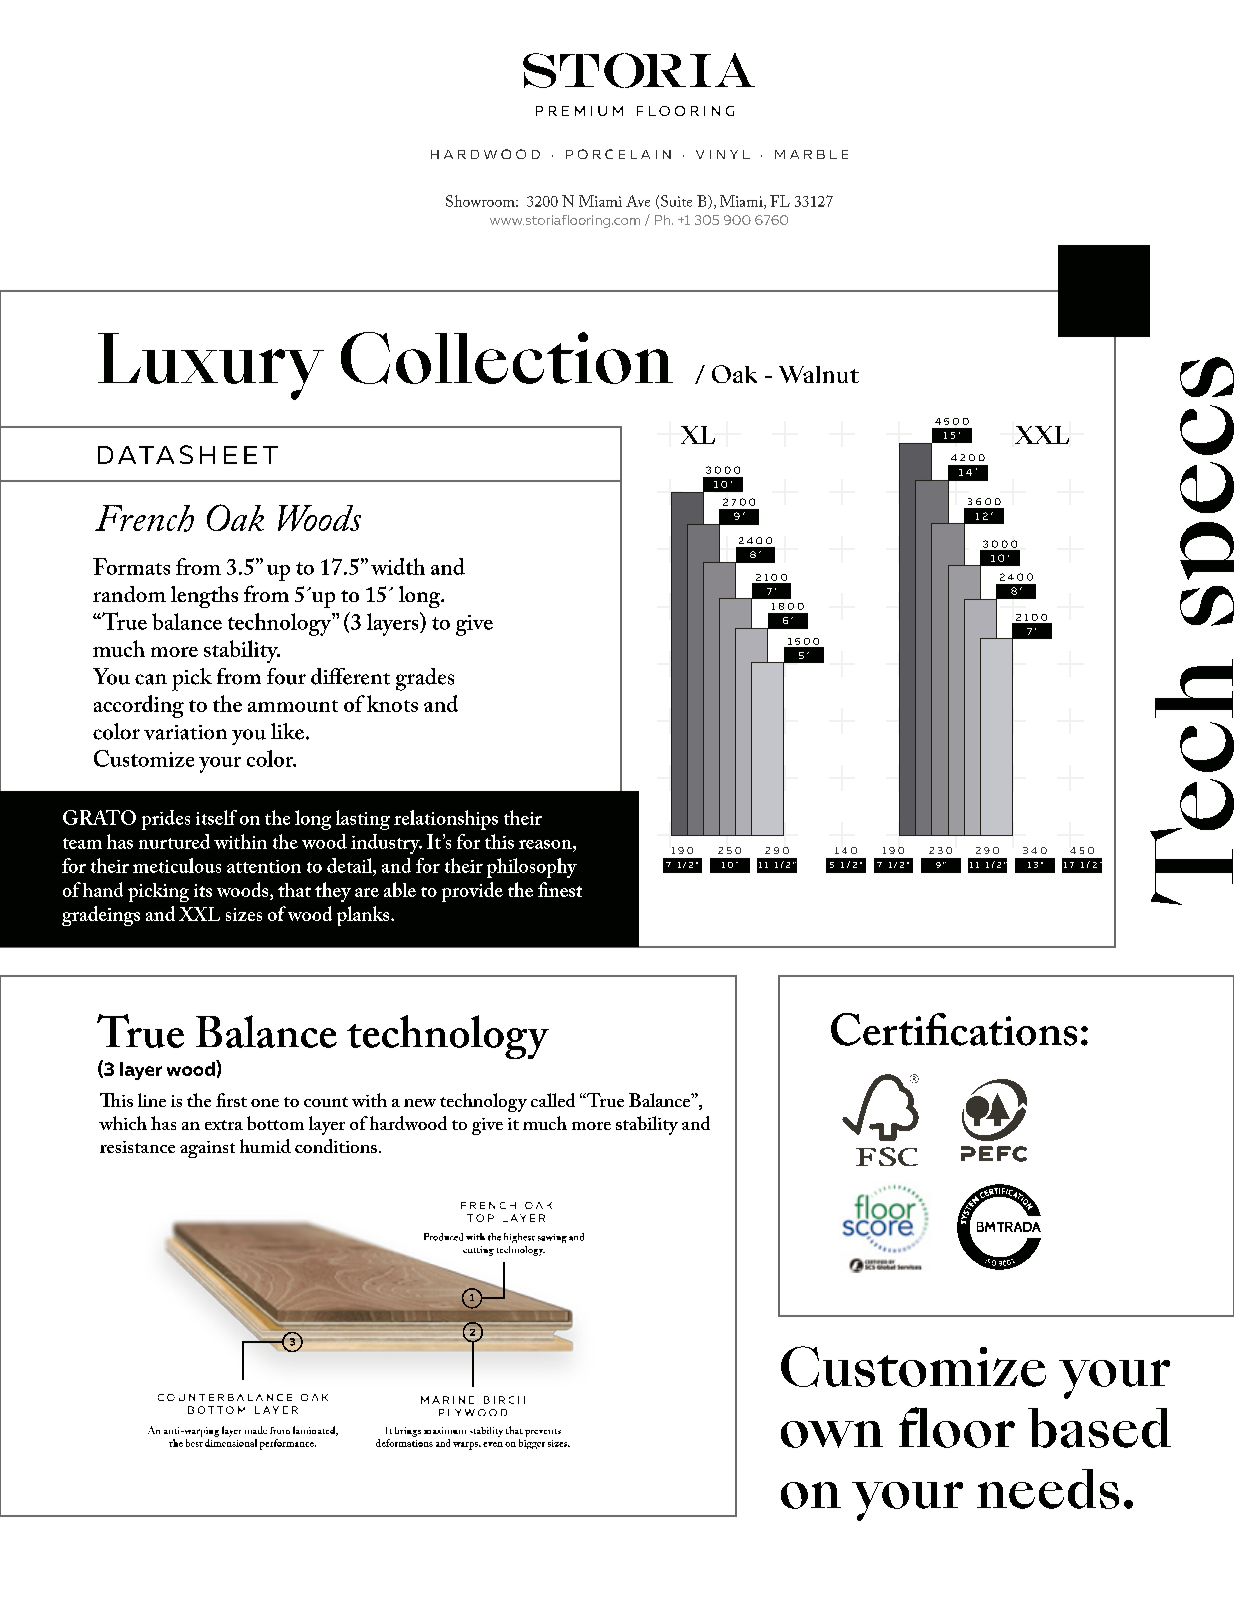 This document has height=1597, width=1234. What do you see at coordinates (231, 1100) in the document?
I see `first` at bounding box center [231, 1100].
